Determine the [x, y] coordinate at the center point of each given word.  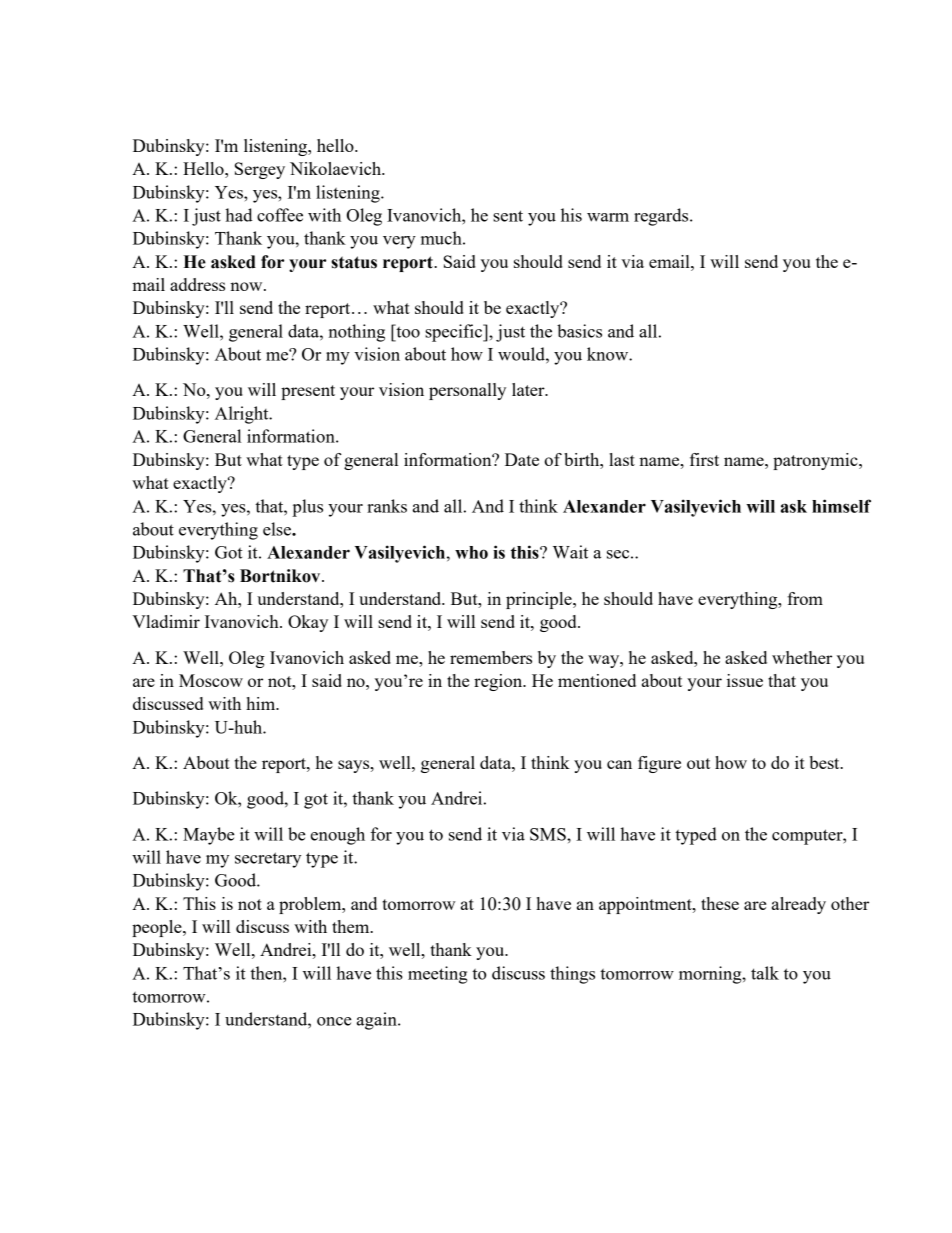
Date [522, 459]
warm [608, 217]
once [334, 1021]
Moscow [211, 680]
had [239, 215]
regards [662, 217]
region [499, 682]
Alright [243, 415]
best [825, 762]
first [704, 459]
